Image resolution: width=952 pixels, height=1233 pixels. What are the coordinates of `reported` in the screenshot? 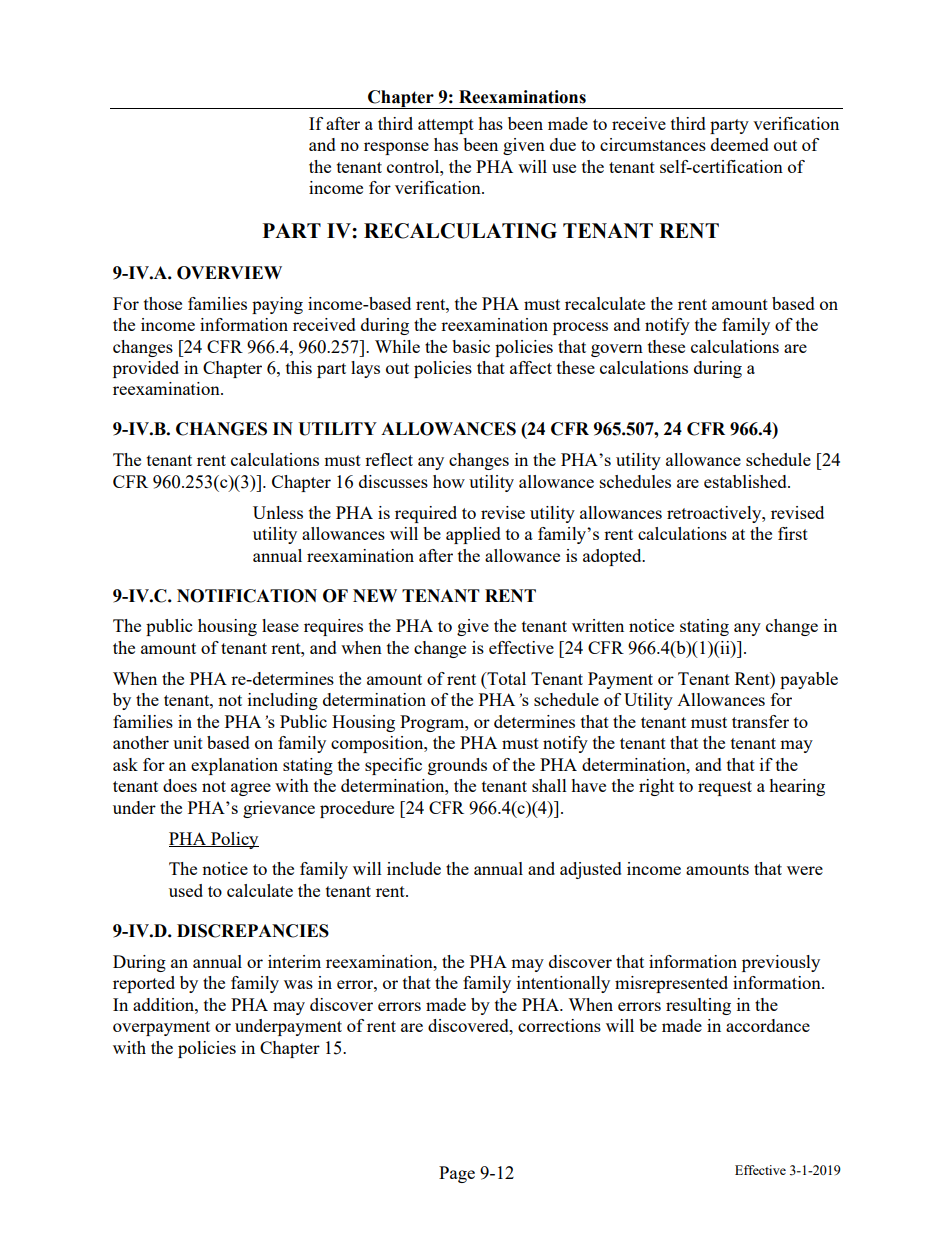 It's located at (144, 984).
